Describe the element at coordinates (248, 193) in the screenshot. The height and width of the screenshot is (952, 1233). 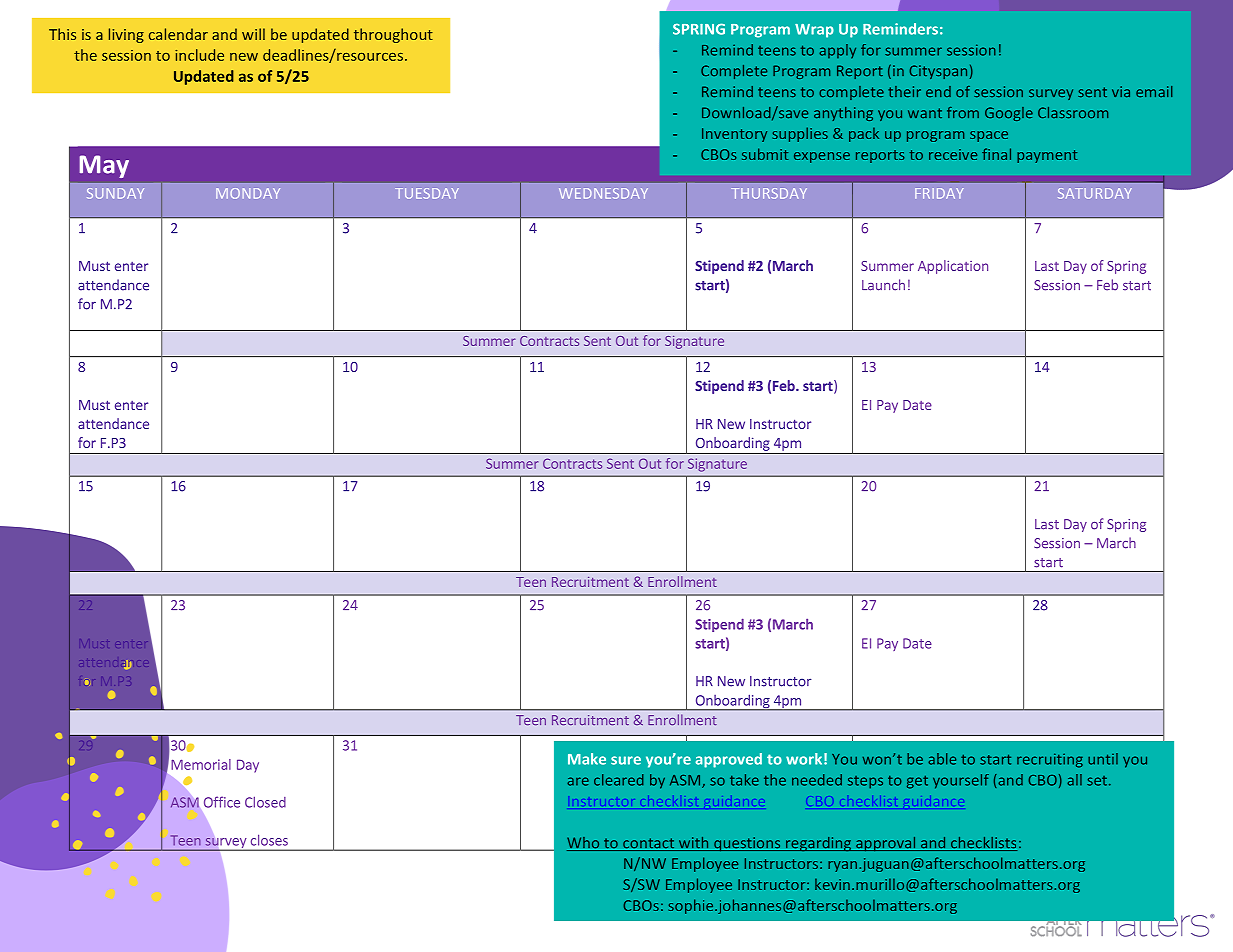
I see `MONDAY` at that location.
